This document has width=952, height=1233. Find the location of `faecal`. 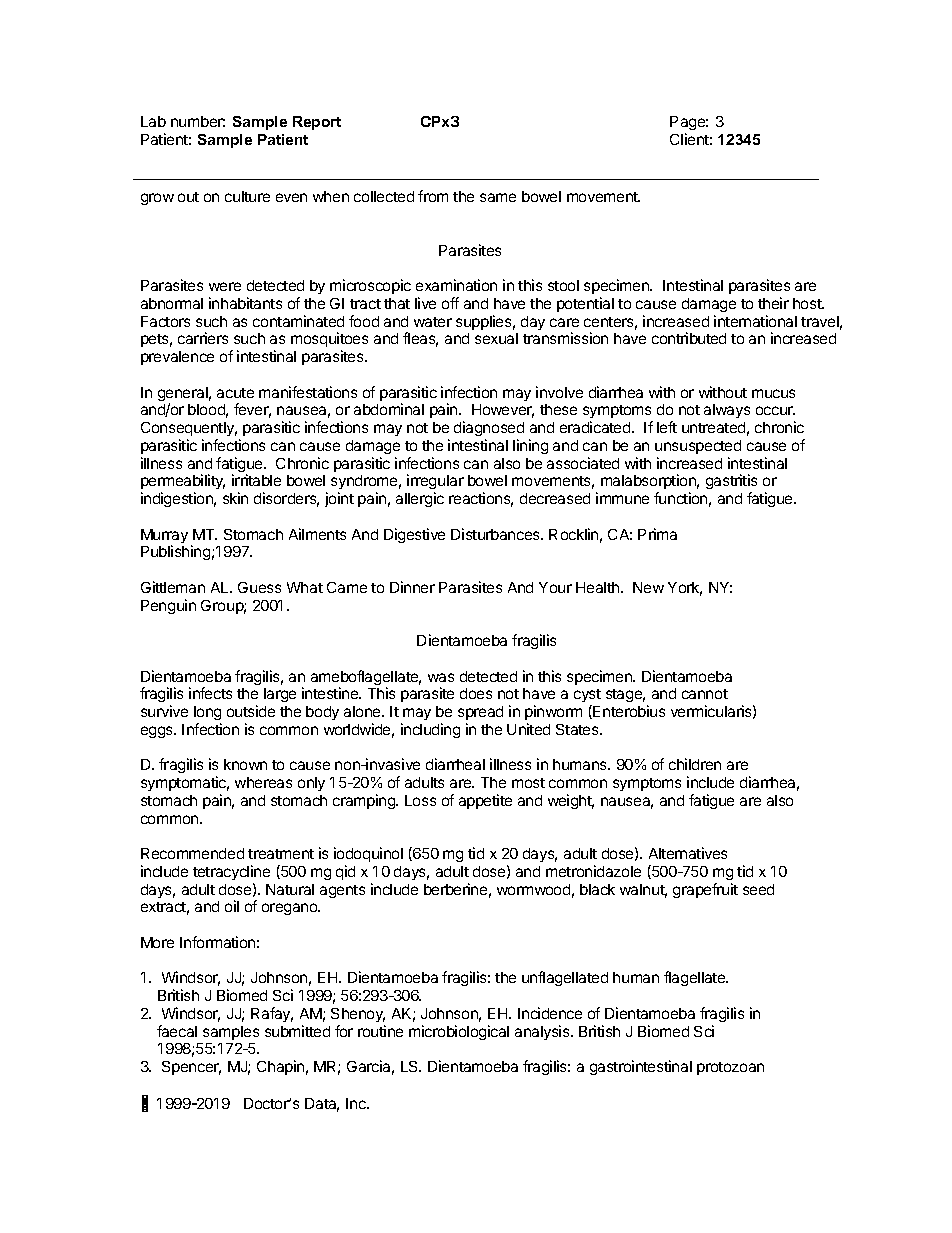

faecal is located at coordinates (177, 1031).
